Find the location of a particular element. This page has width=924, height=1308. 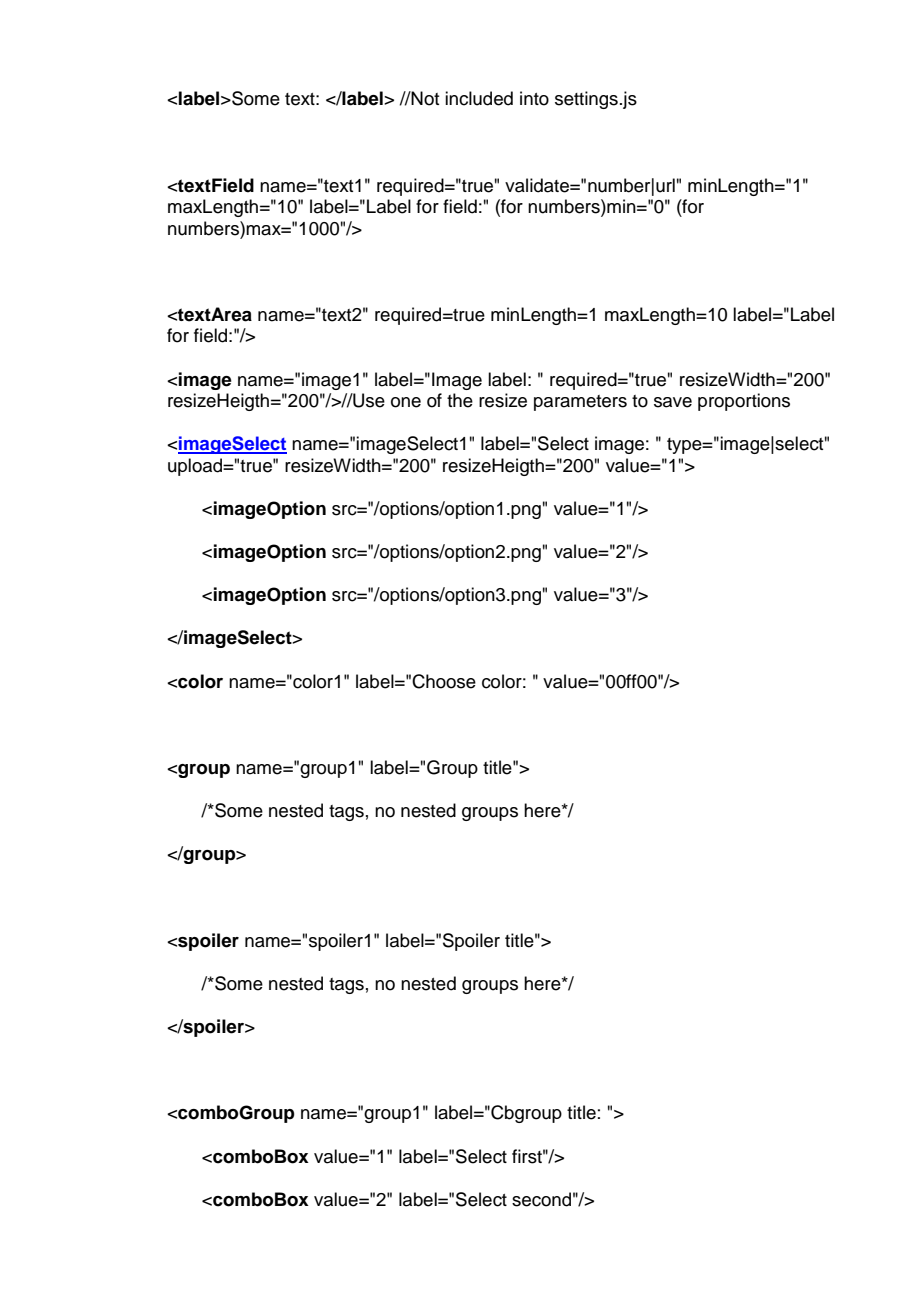

Not is located at coordinates (424, 98).
